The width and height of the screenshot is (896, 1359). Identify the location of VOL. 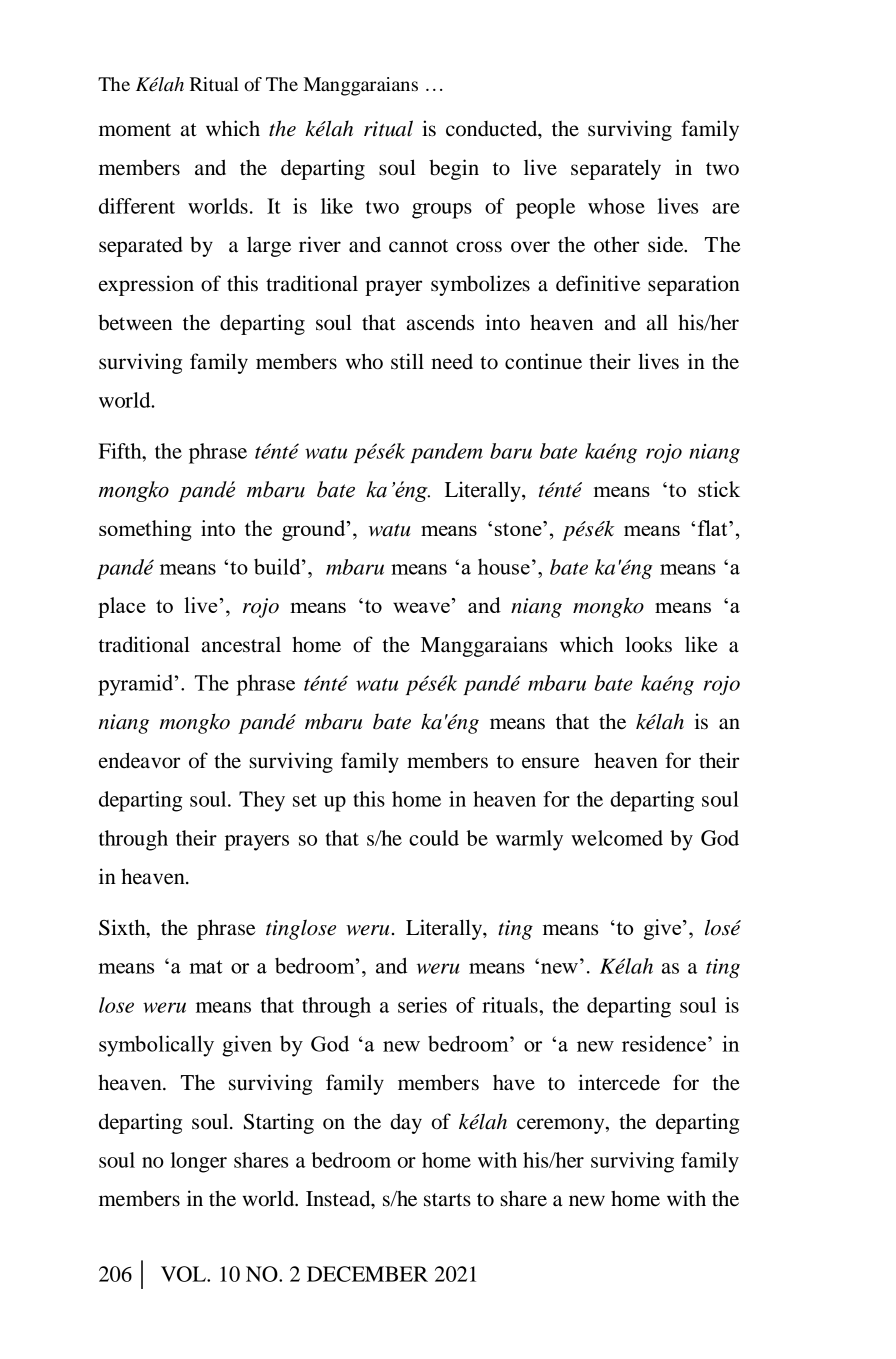
(184, 1274).
